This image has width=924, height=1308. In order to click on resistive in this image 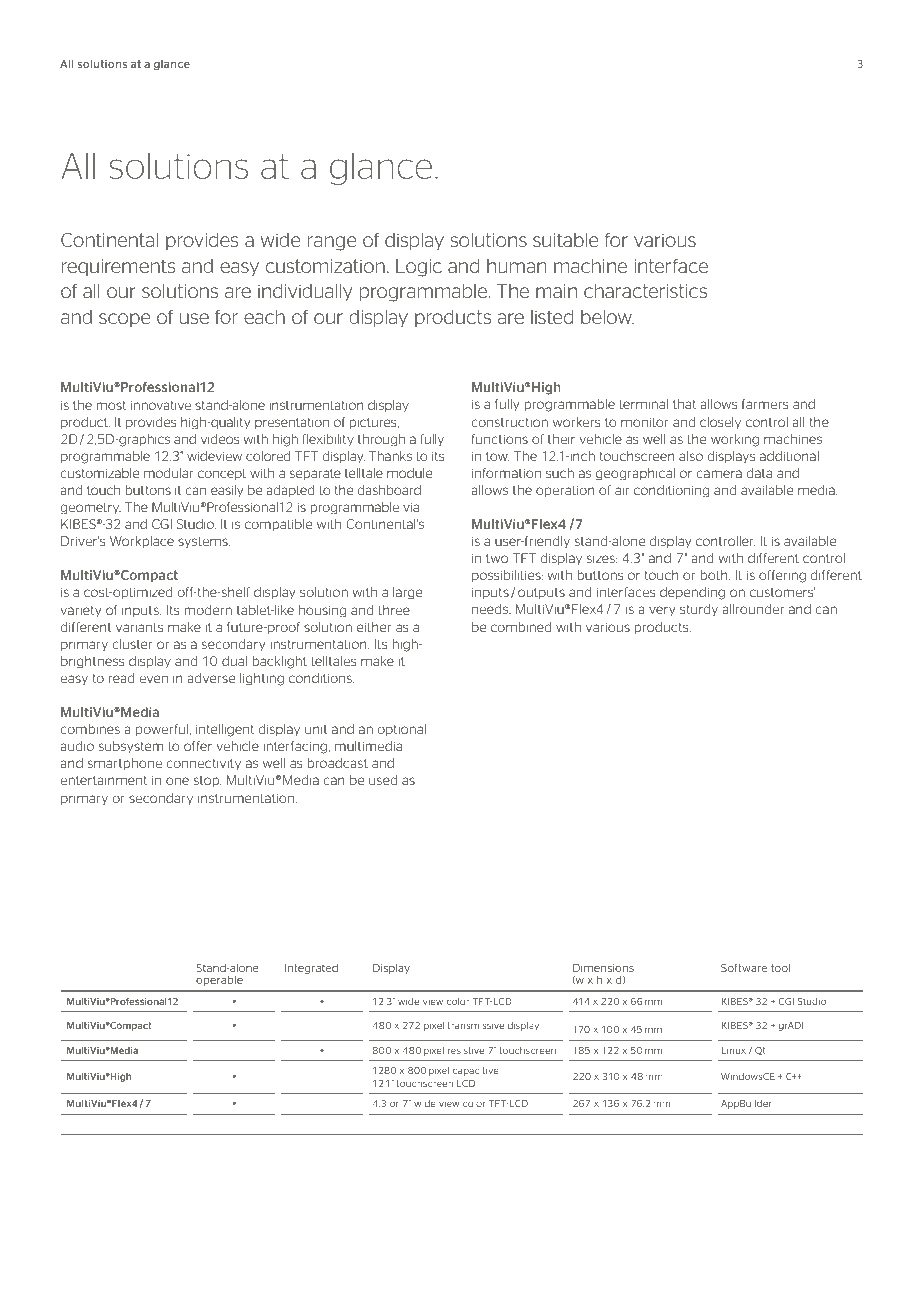, I will do `click(466, 1050)`.
